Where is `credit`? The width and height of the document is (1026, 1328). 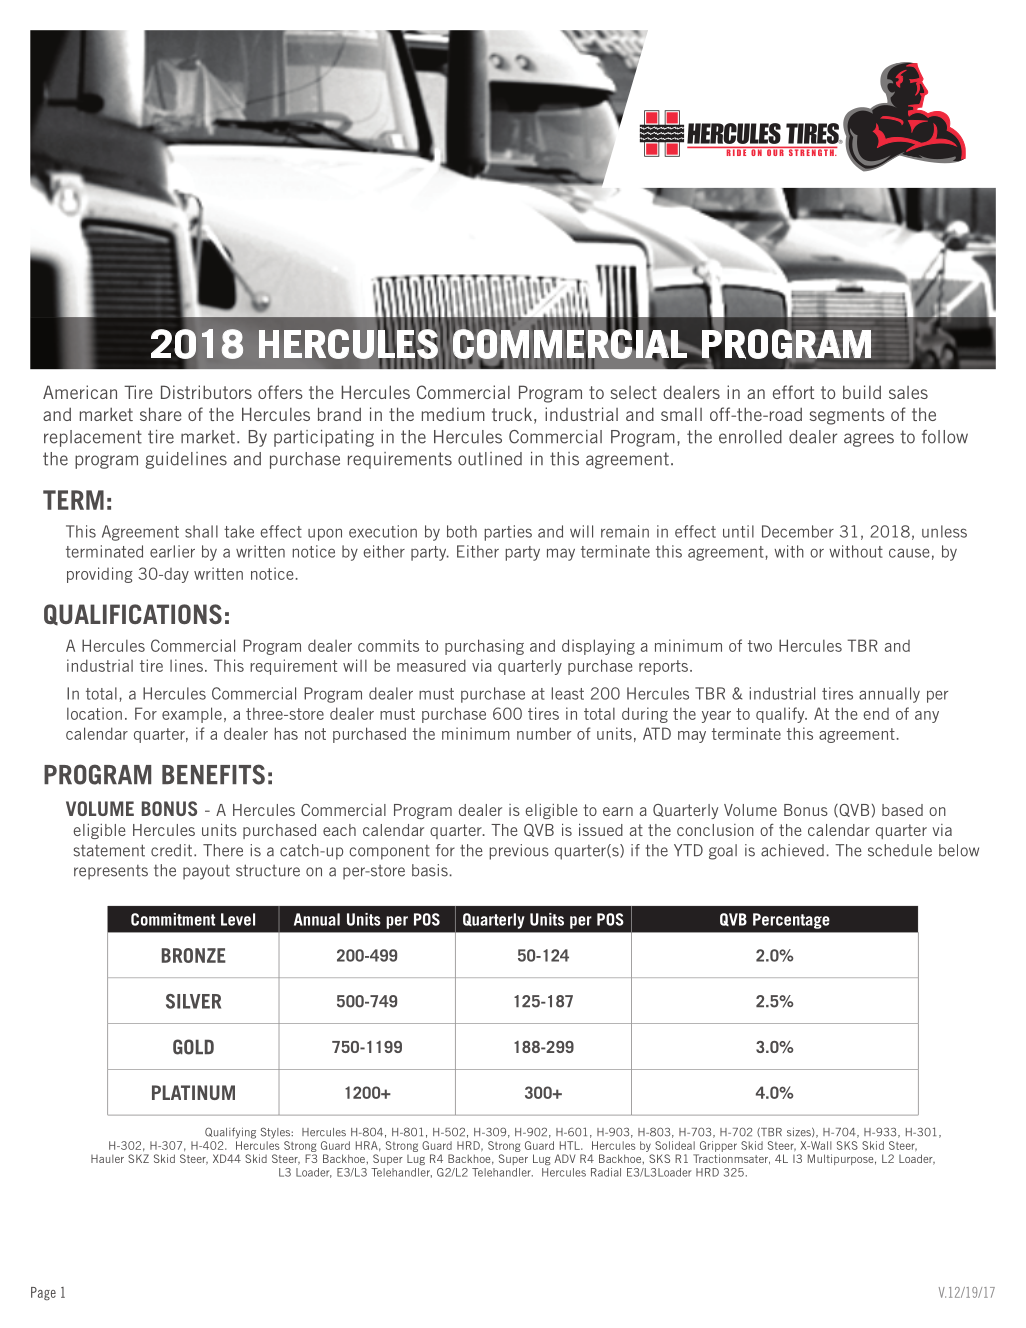 credit is located at coordinates (173, 850).
